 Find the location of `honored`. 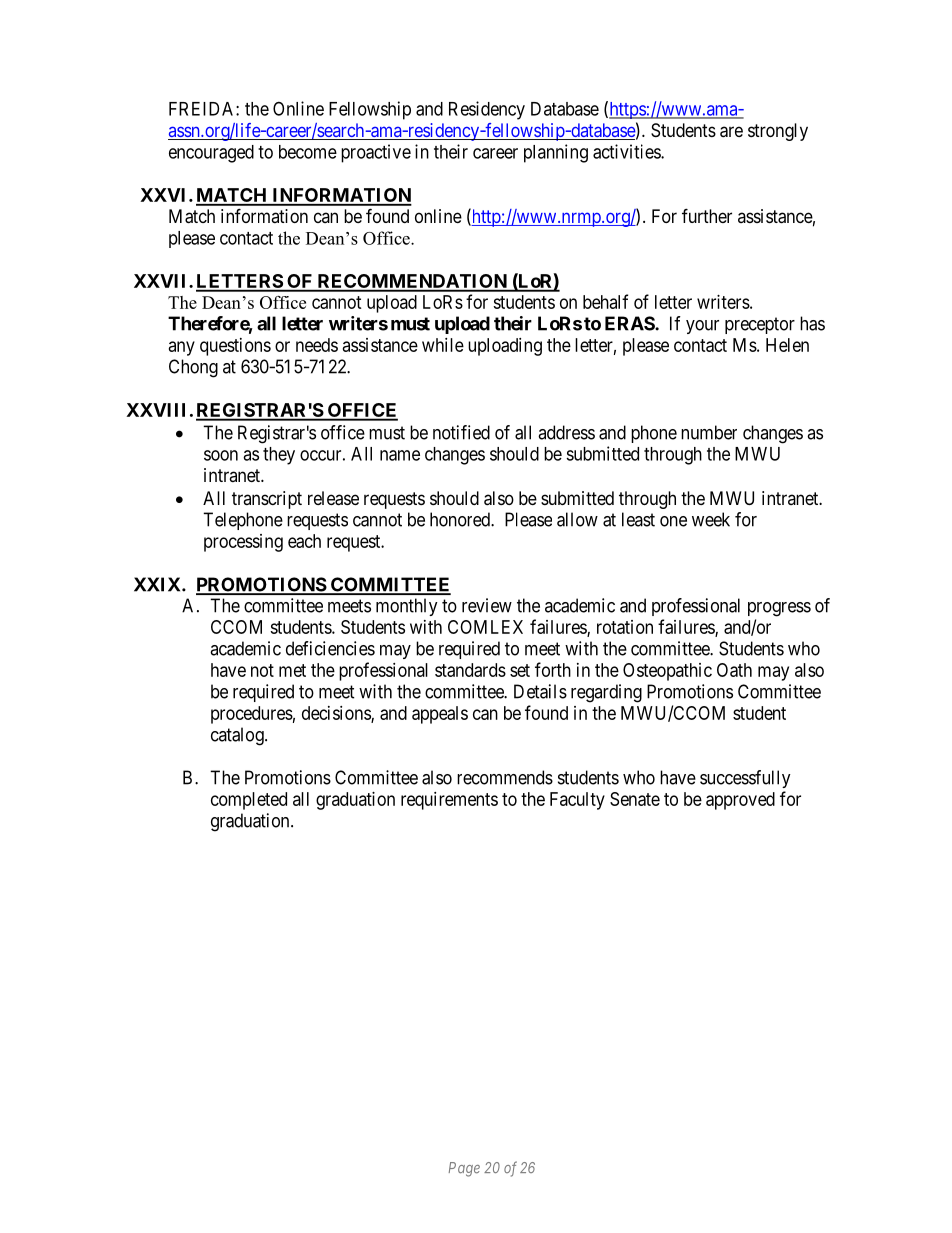

honored is located at coordinates (461, 519).
